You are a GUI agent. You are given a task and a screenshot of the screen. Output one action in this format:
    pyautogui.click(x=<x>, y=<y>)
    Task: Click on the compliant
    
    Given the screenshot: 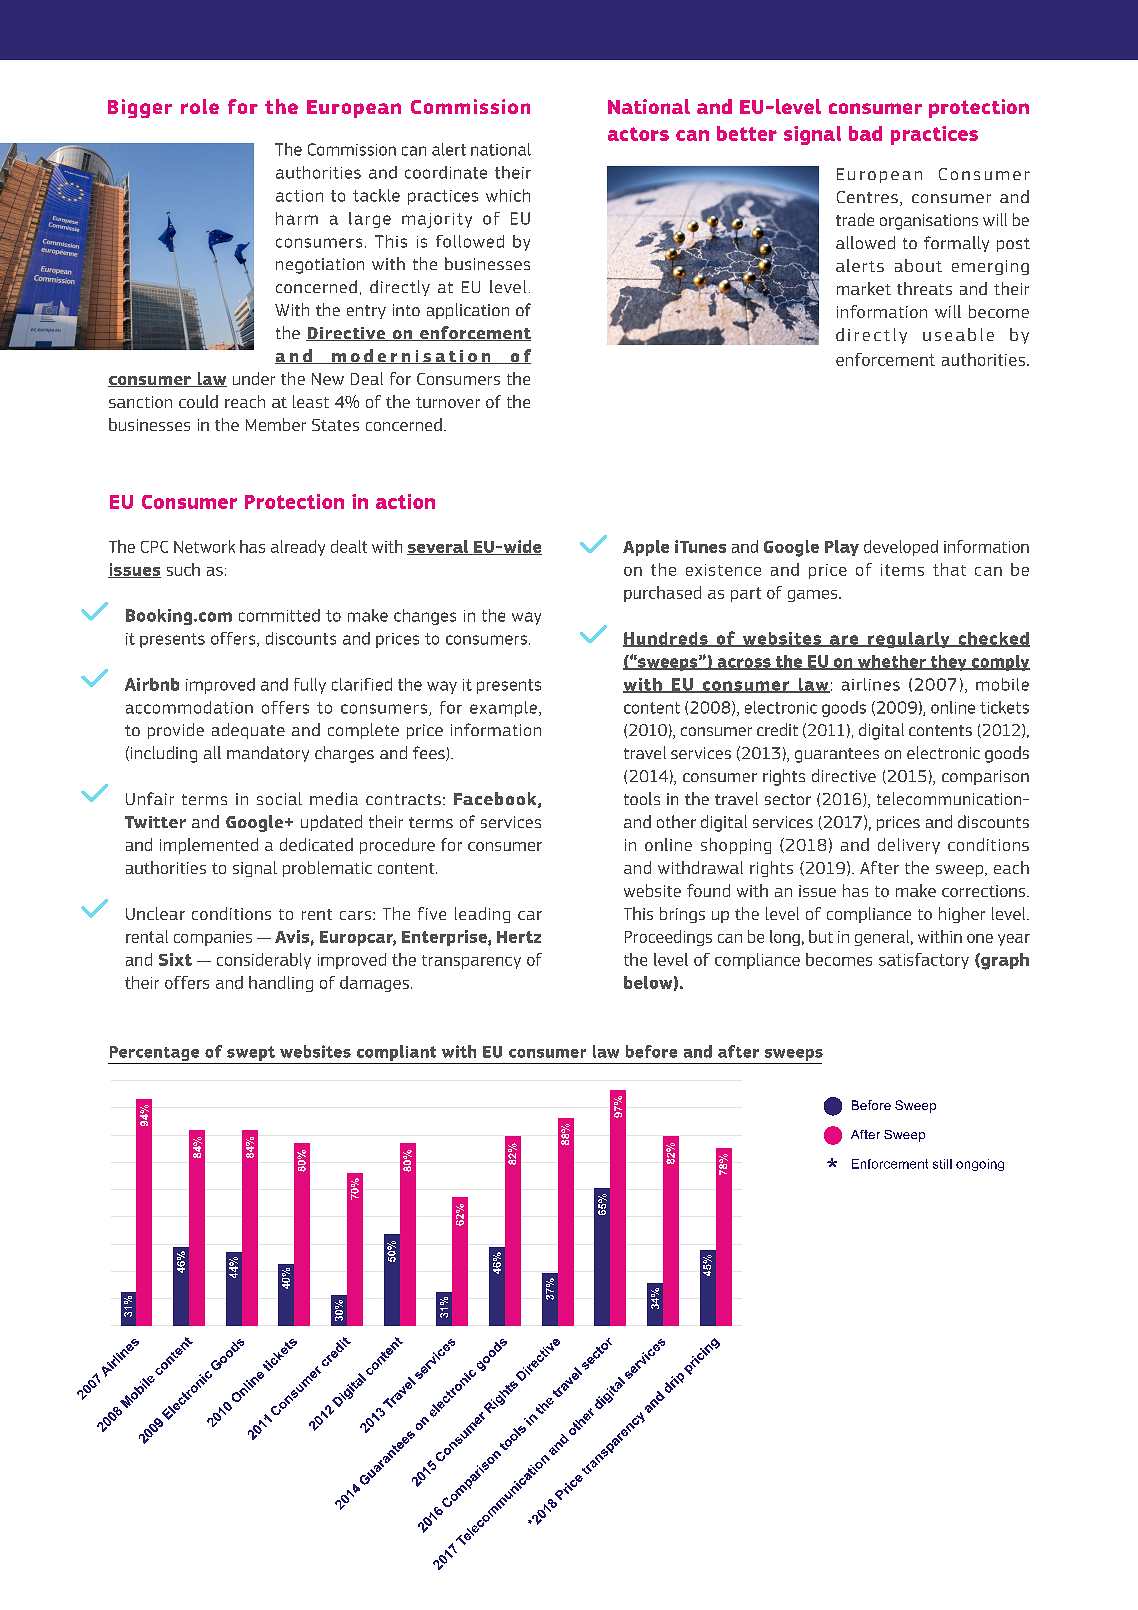 What is the action you would take?
    pyautogui.click(x=396, y=1053)
